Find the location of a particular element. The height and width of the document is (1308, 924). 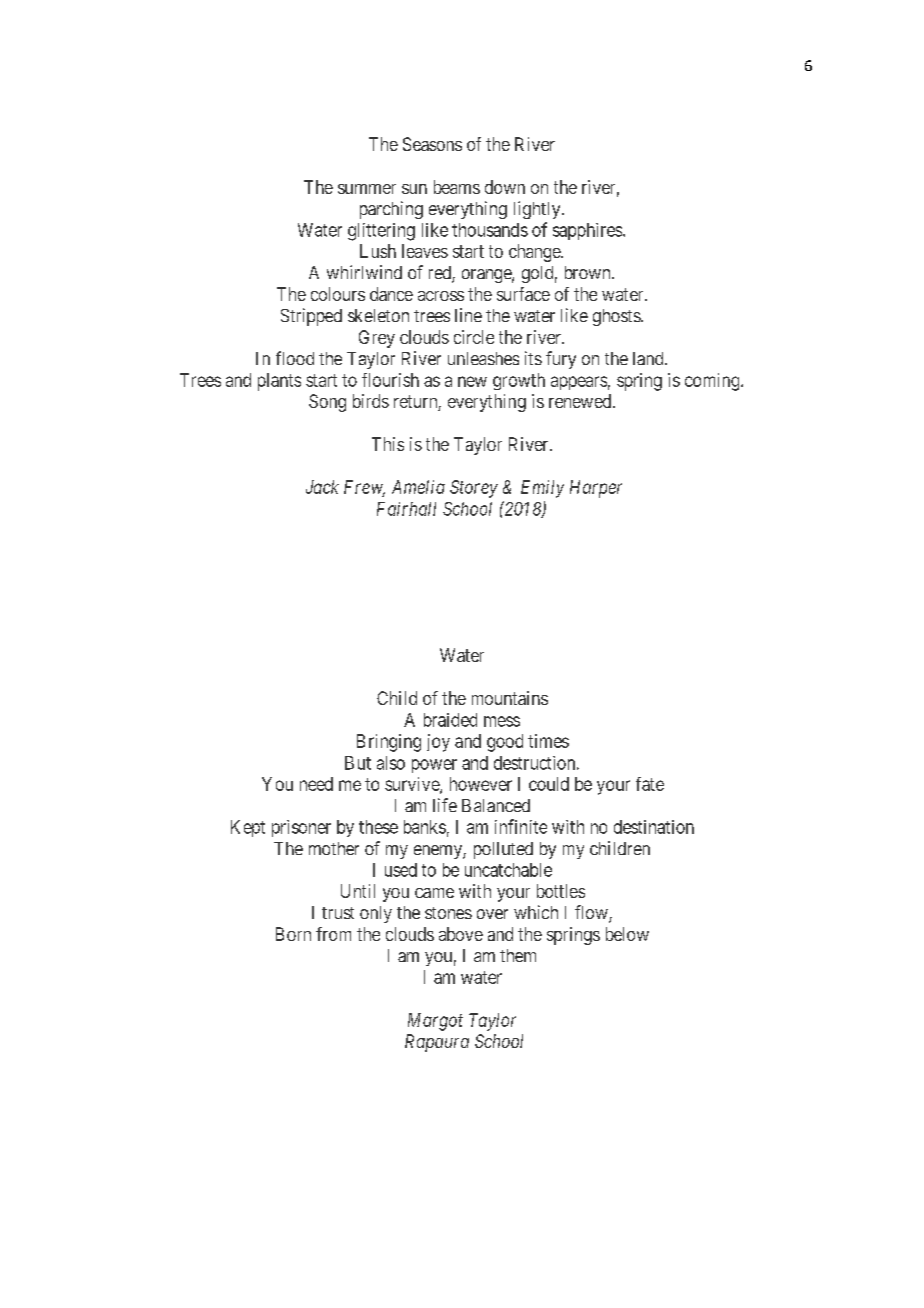

Stripped is located at coordinates (311, 317).
